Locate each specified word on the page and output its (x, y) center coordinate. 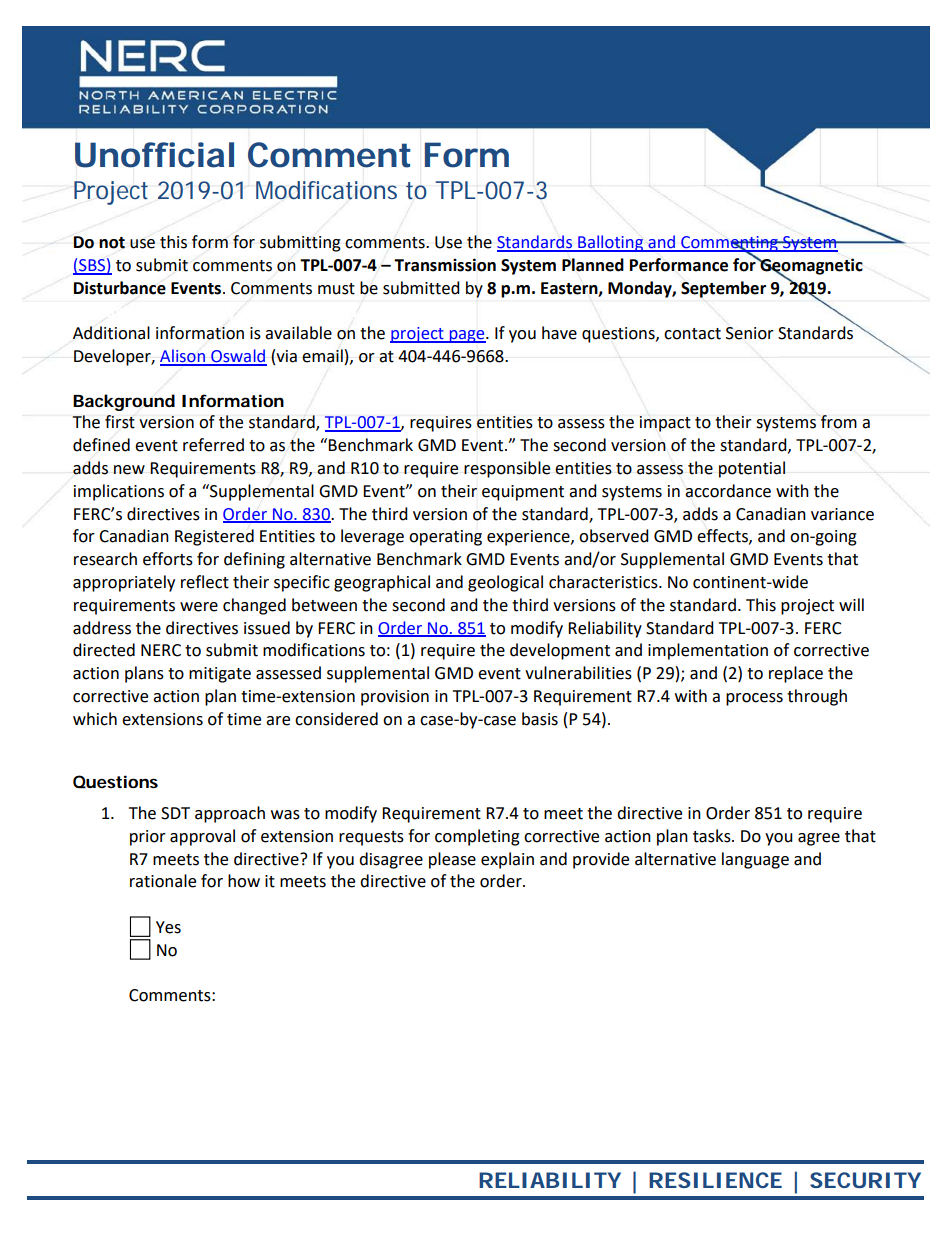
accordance (728, 491)
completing (477, 837)
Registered (214, 537)
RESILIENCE (715, 1180)
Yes (168, 927)
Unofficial (154, 155)
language (755, 860)
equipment (523, 493)
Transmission (445, 265)
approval (202, 837)
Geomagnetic (810, 267)
